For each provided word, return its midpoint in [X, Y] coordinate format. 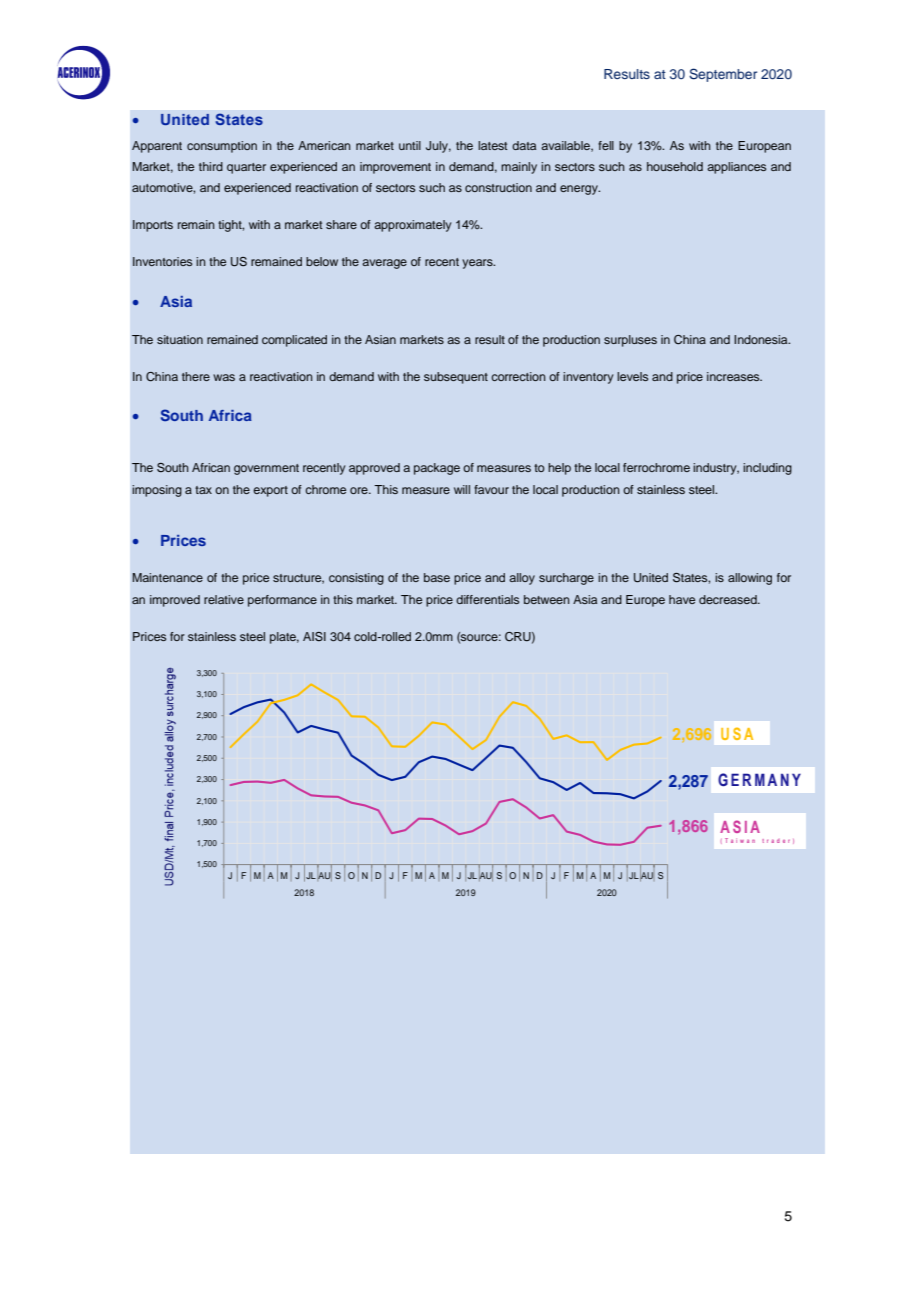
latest [493, 145]
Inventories [162, 261]
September [723, 75]
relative [224, 599]
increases [734, 376]
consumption [222, 147]
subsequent [456, 378]
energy [580, 190]
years [478, 264]
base [437, 577]
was [224, 377]
